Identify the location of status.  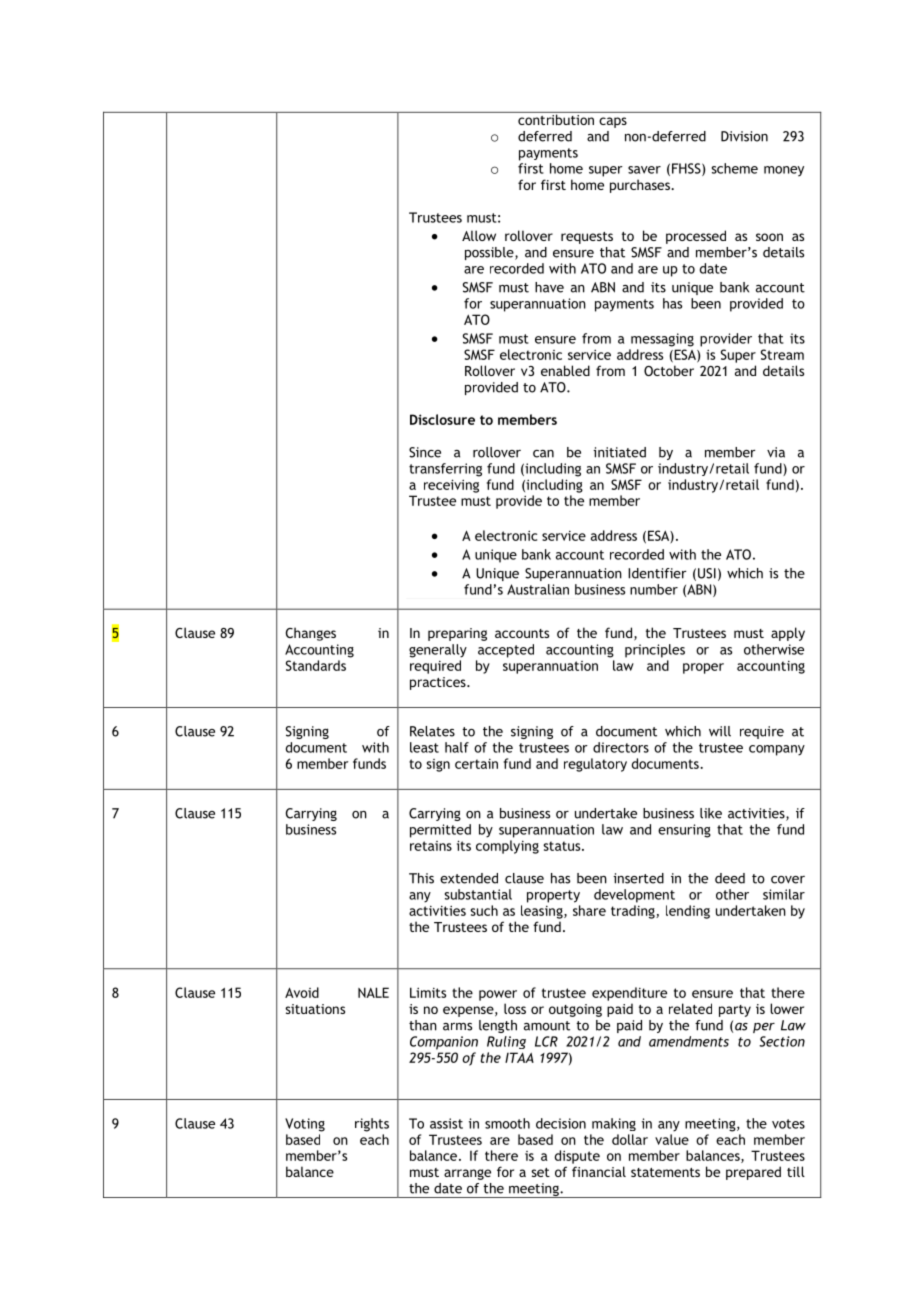
(563, 846).
